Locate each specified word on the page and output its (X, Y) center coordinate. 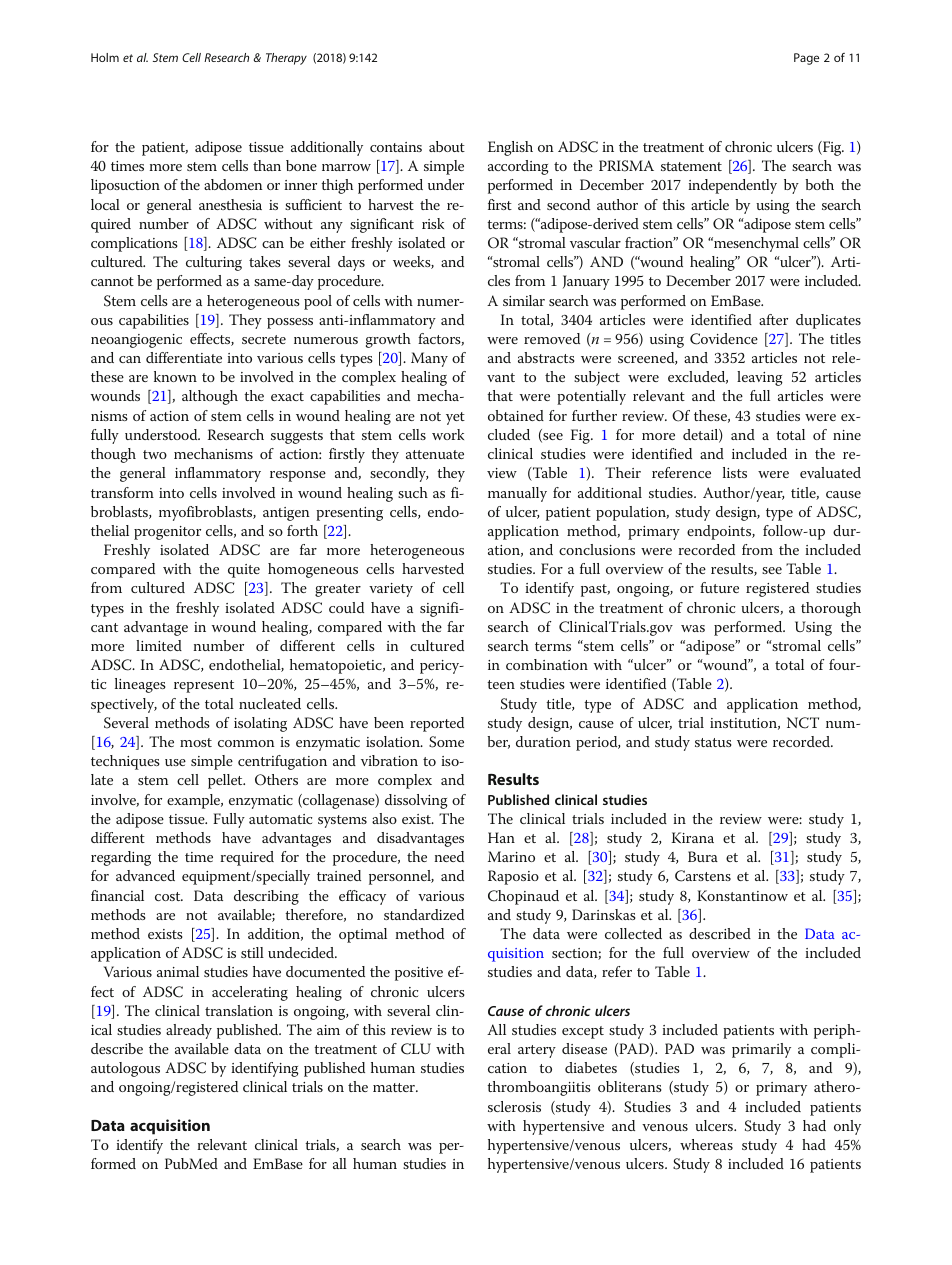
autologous (125, 1069)
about (447, 146)
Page (806, 59)
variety (391, 590)
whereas (706, 1144)
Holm (105, 57)
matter (395, 1087)
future (719, 587)
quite (244, 571)
